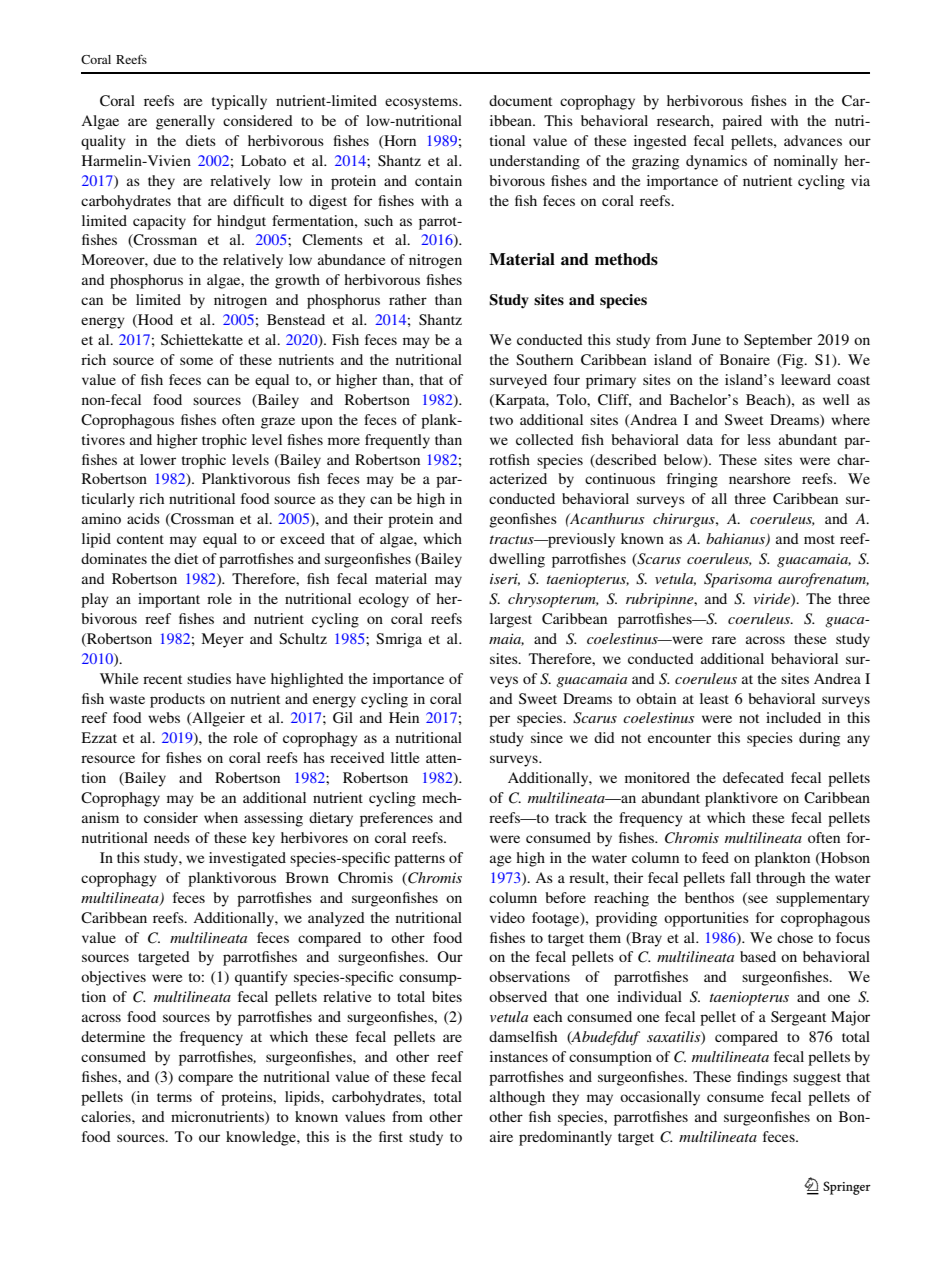  Describe the element at coordinates (520, 100) in the screenshot. I see `document` at that location.
